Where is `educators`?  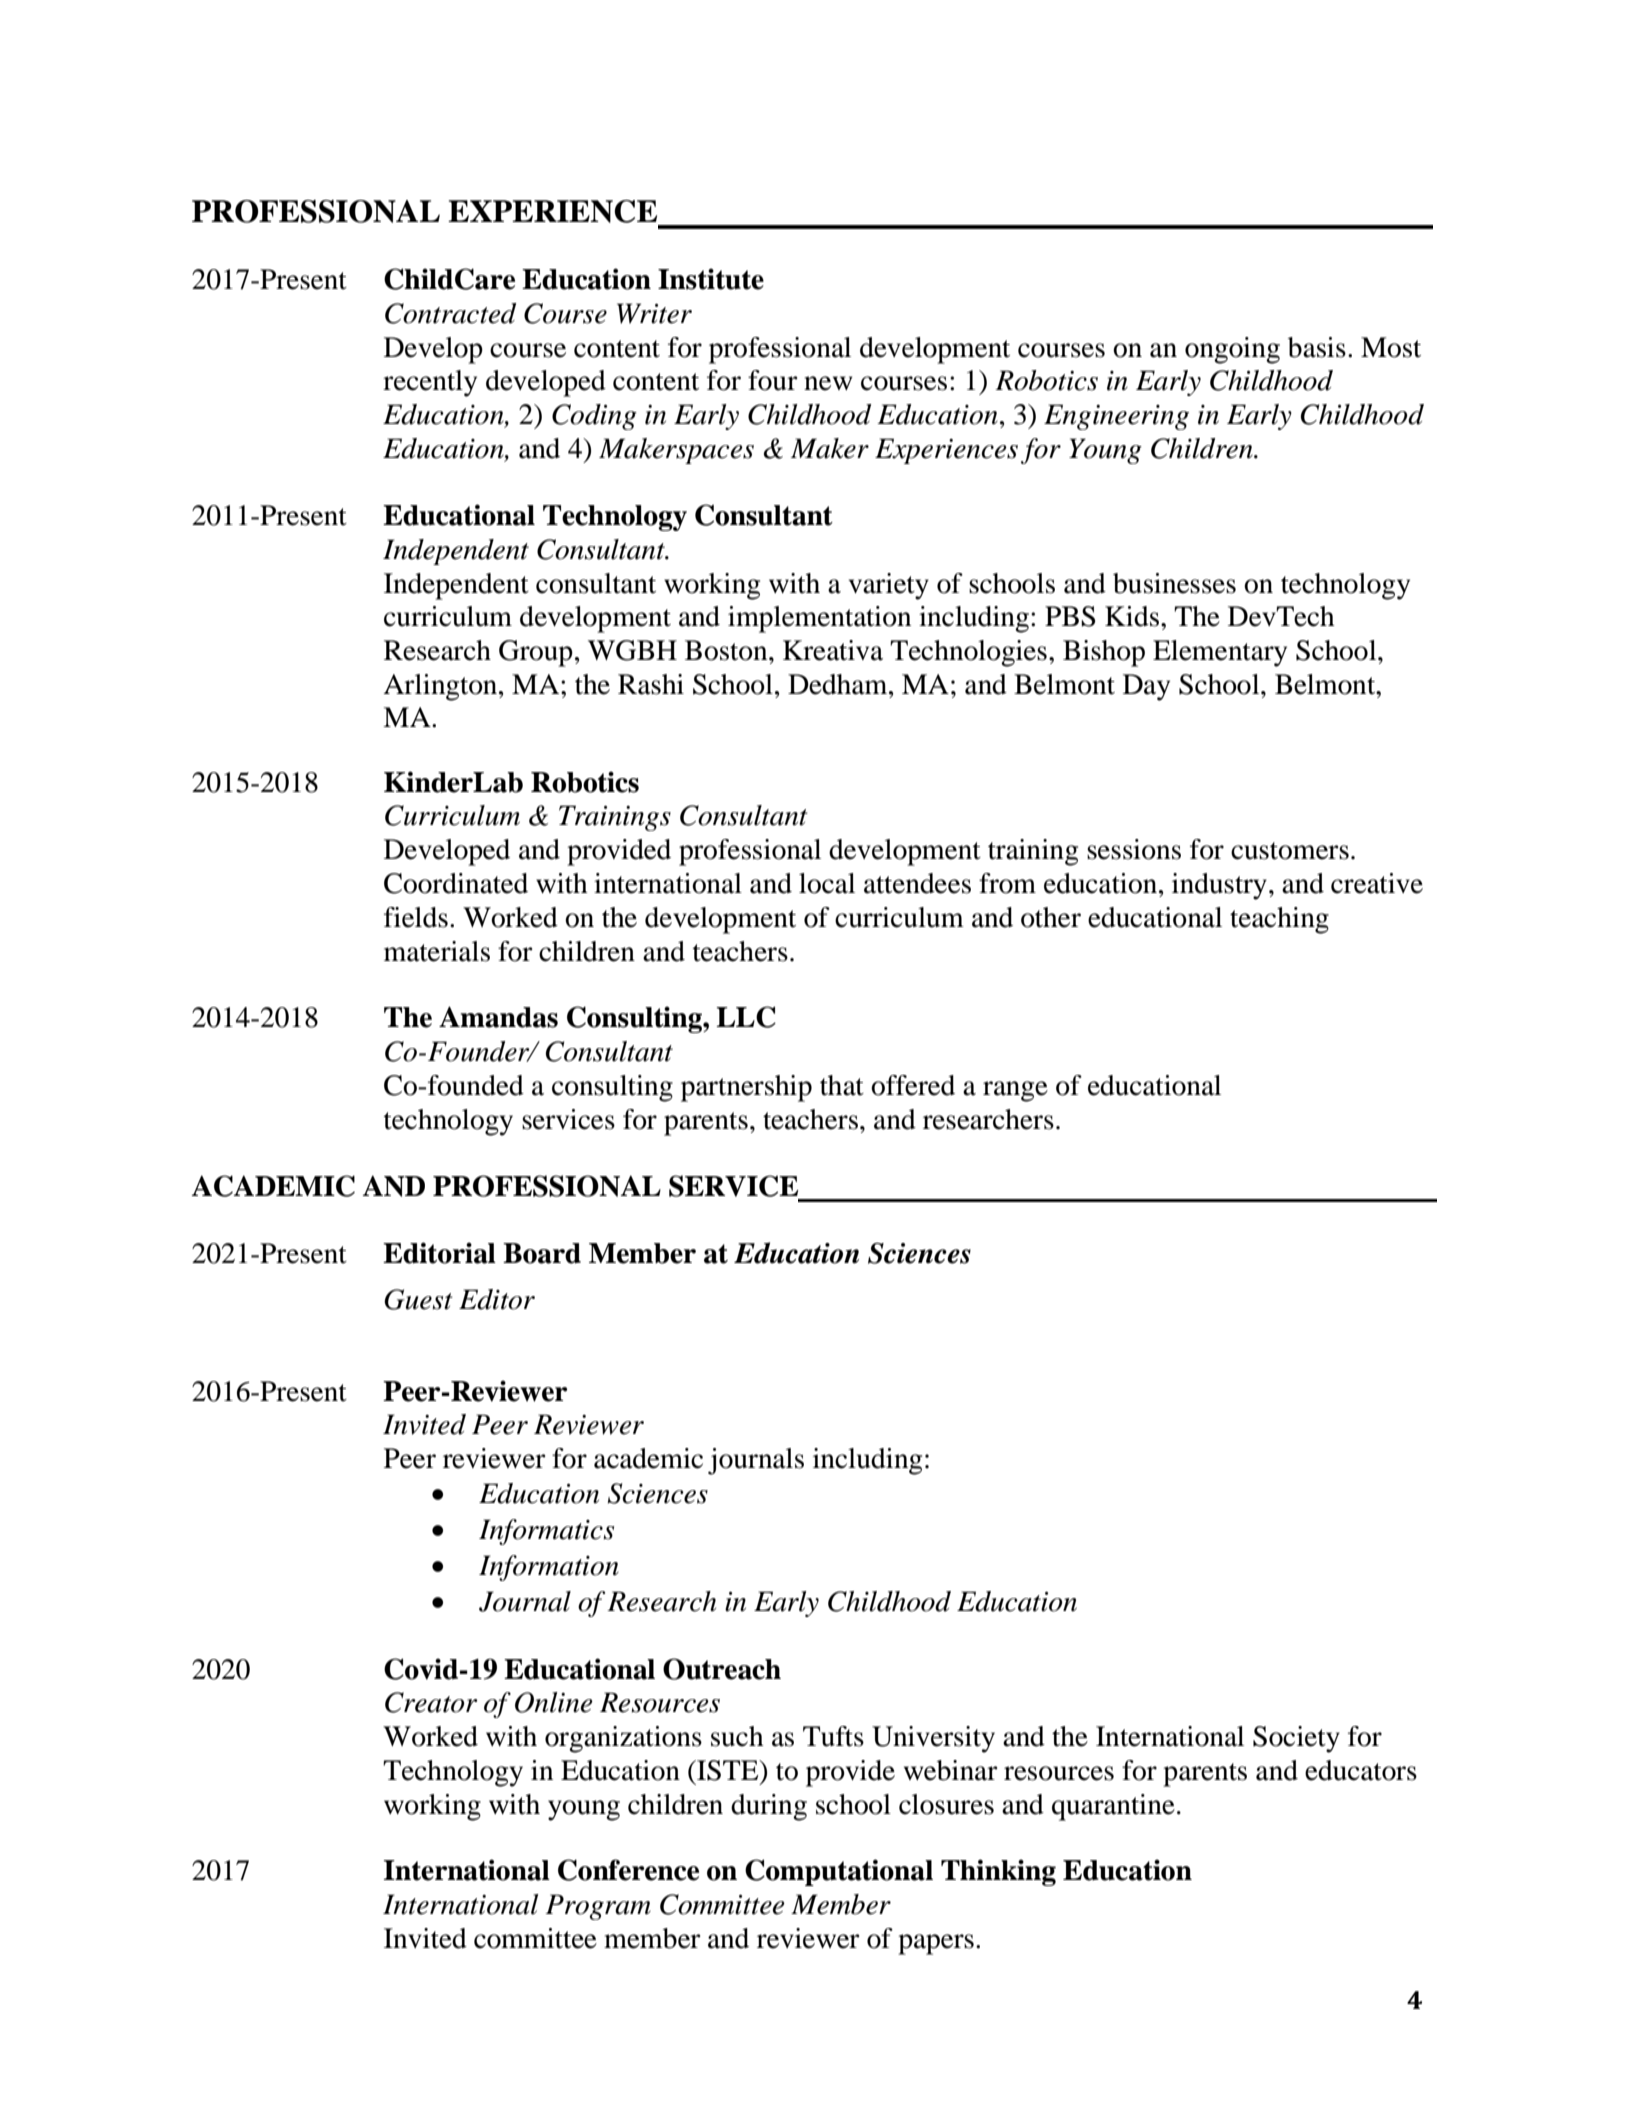 educators is located at coordinates (1361, 1770).
